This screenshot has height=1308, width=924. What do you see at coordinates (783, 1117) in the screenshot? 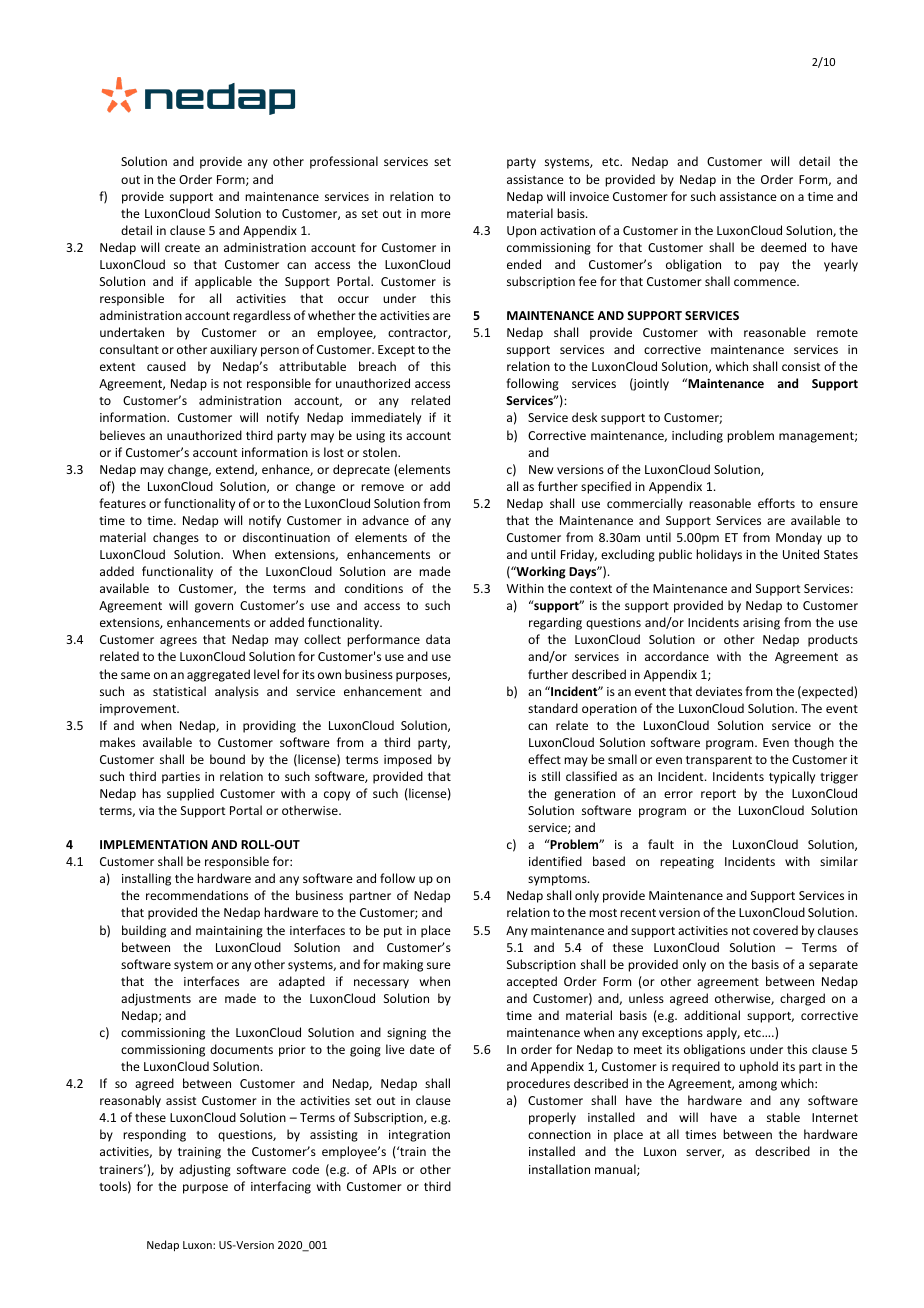
I see `stable` at bounding box center [783, 1117].
